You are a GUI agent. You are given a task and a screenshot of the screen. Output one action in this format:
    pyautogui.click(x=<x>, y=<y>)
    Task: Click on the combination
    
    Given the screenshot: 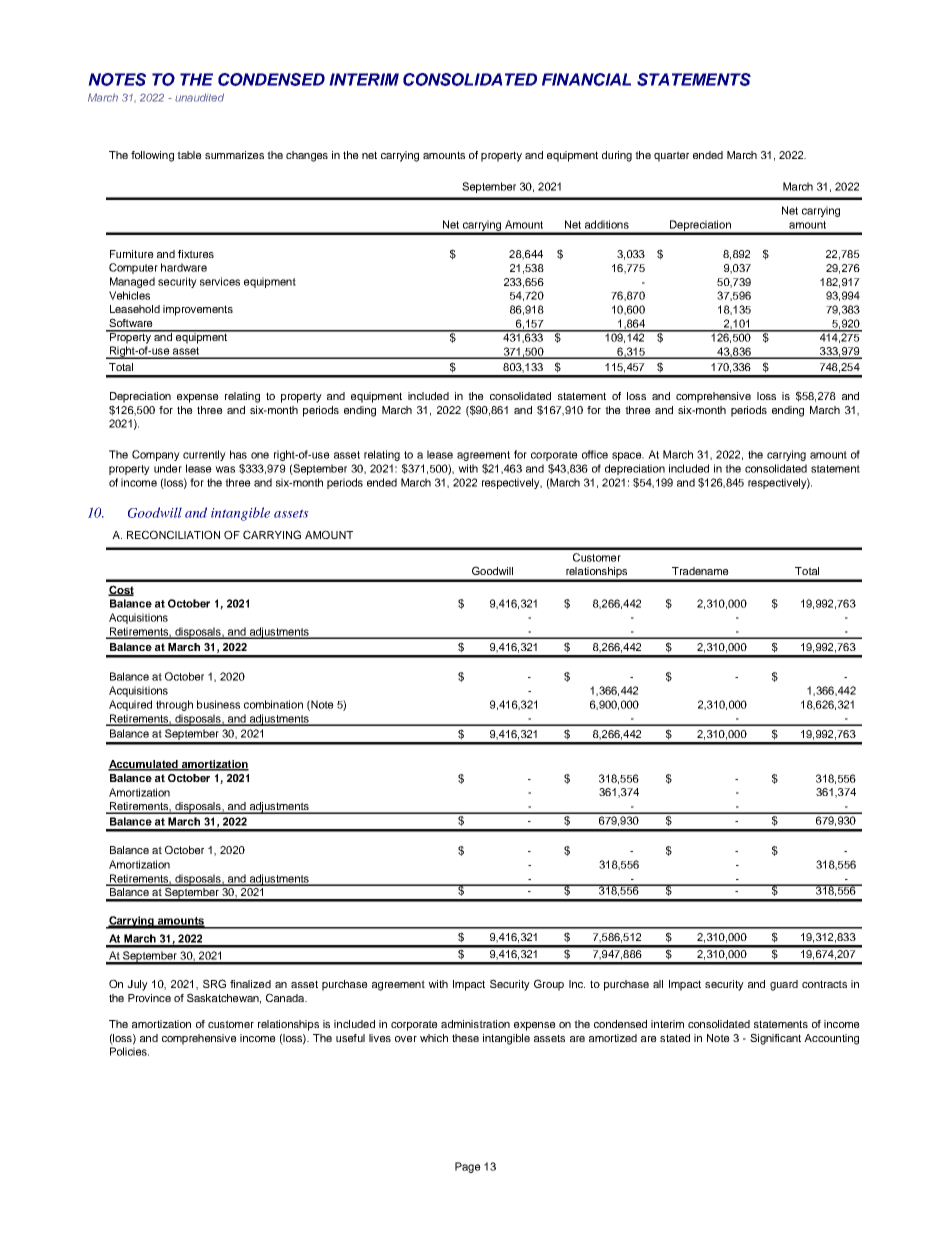 What is the action you would take?
    pyautogui.click(x=273, y=704)
